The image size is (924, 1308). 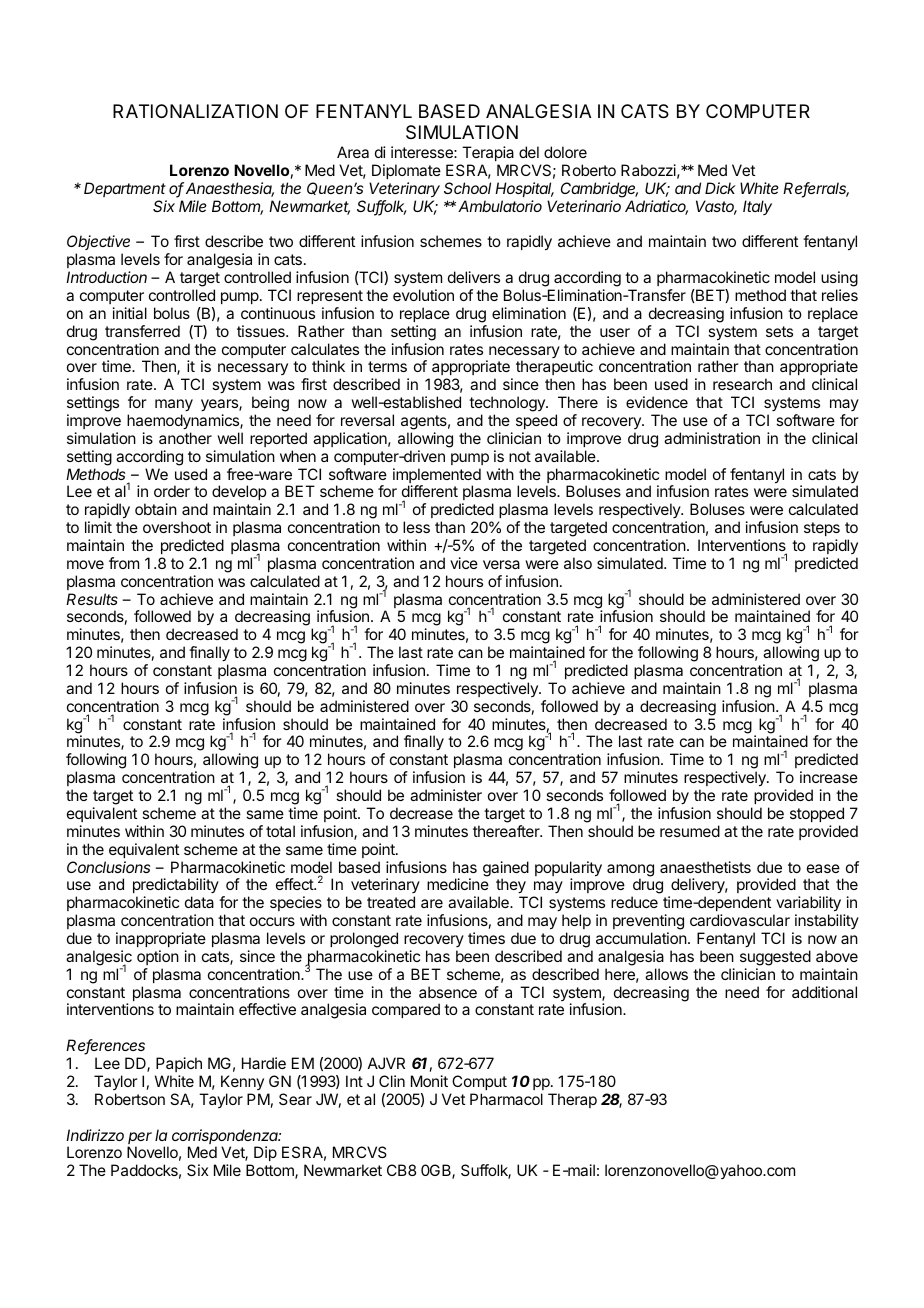 What do you see at coordinates (195, 111) in the document?
I see `RATIONALIZATION` at bounding box center [195, 111].
